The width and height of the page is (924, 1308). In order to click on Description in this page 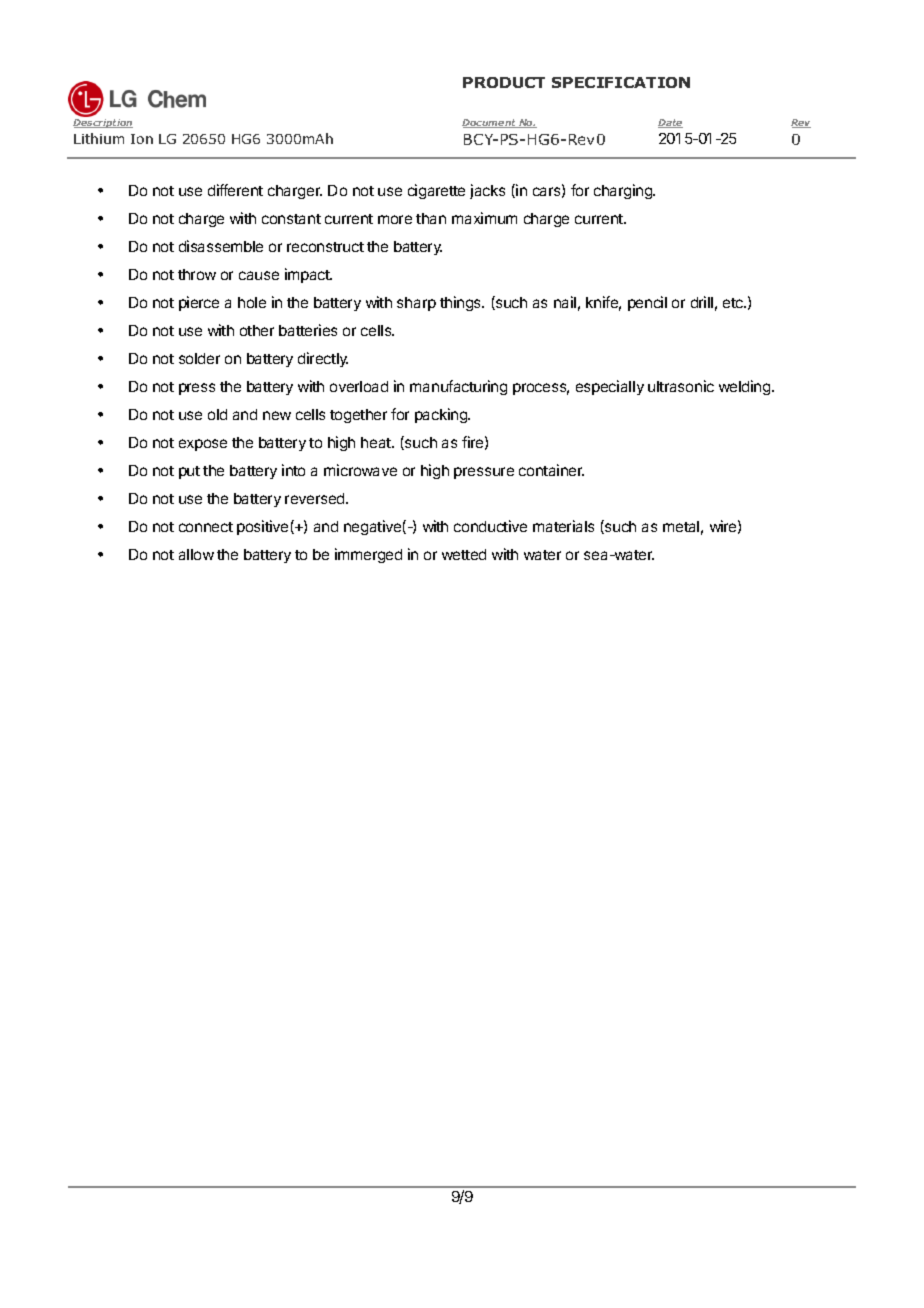, I will do `click(103, 122)`.
